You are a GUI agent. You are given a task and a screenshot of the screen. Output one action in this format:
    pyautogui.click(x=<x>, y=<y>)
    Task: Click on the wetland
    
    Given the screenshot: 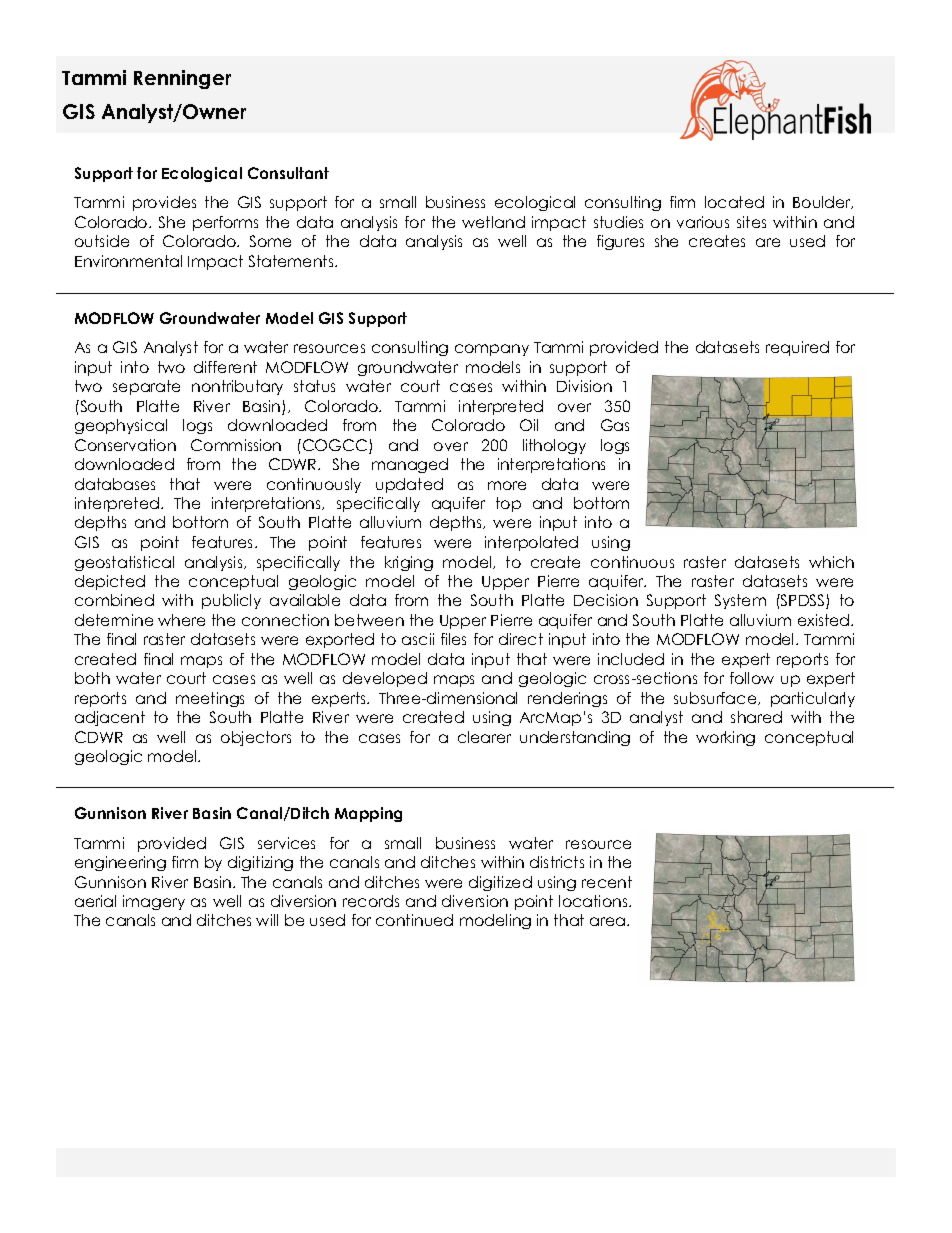 What is the action you would take?
    pyautogui.click(x=493, y=222)
